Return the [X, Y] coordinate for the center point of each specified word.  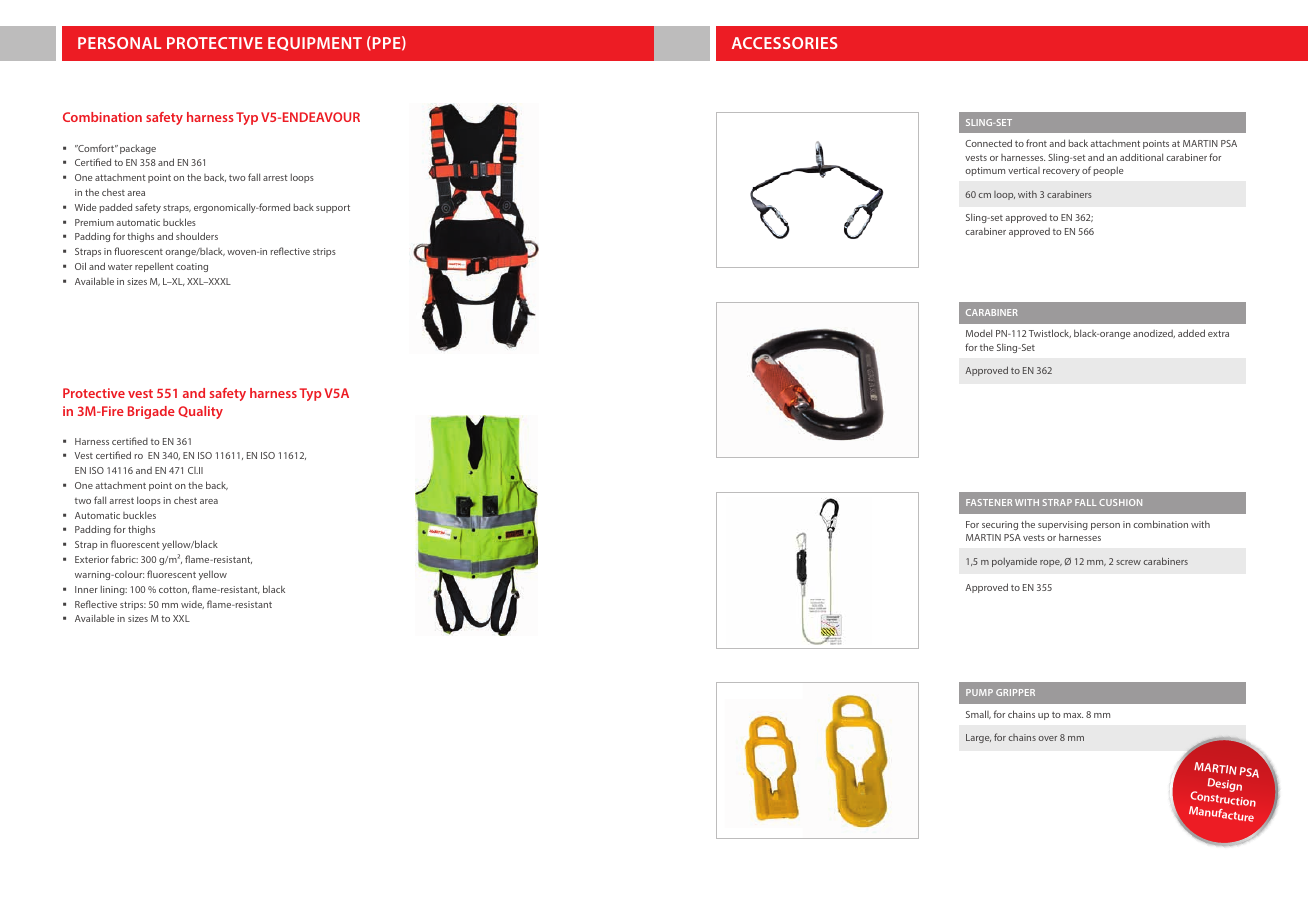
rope [1051, 563]
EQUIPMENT [315, 44]
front [1036, 143]
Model [979, 333]
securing [1000, 525]
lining [114, 590]
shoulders [197, 236]
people [1108, 171]
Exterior [92, 559]
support [333, 208]
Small [978, 714]
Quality [200, 412]
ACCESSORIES [785, 43]
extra [1218, 333]
